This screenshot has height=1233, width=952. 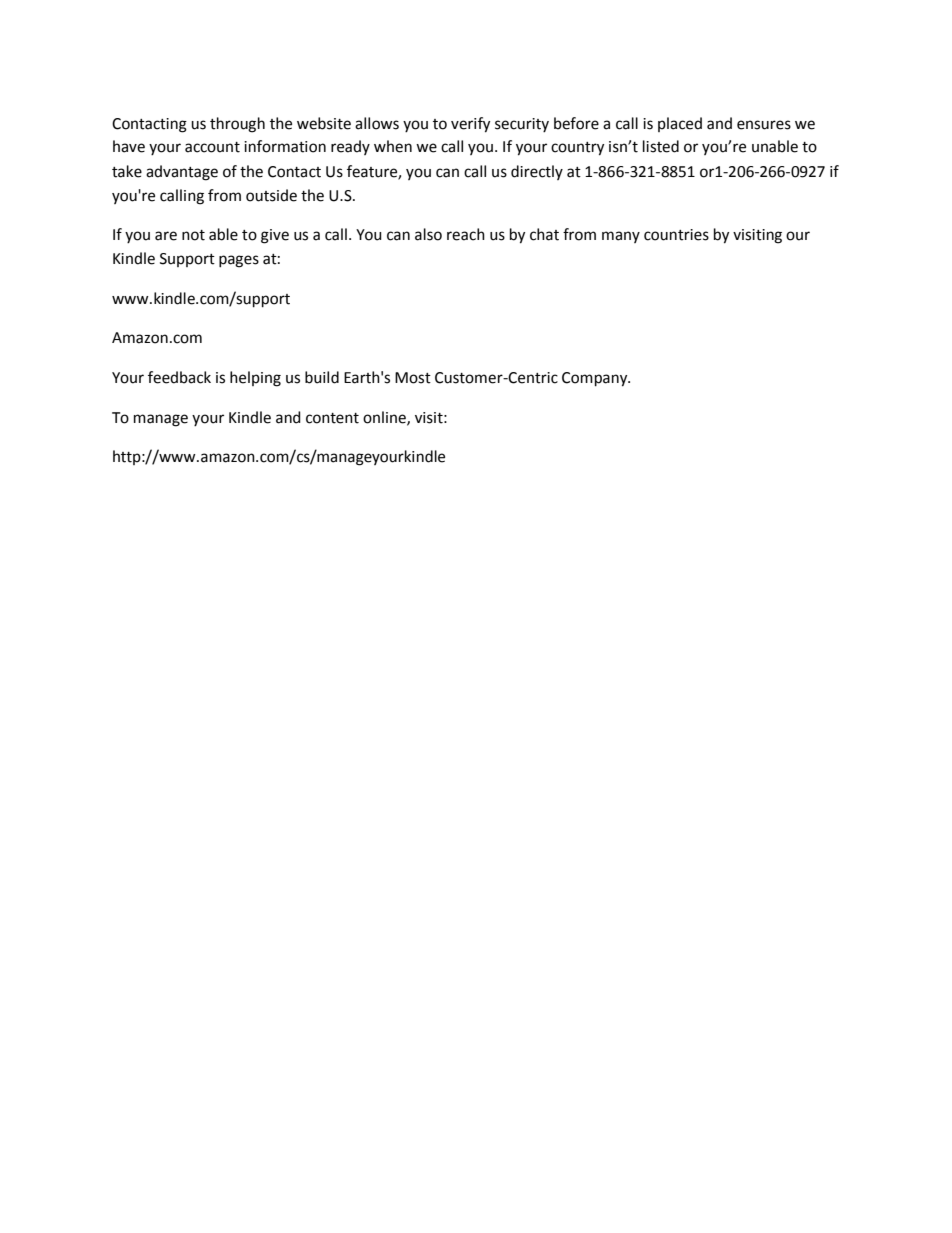 I want to click on placed, so click(x=680, y=124).
